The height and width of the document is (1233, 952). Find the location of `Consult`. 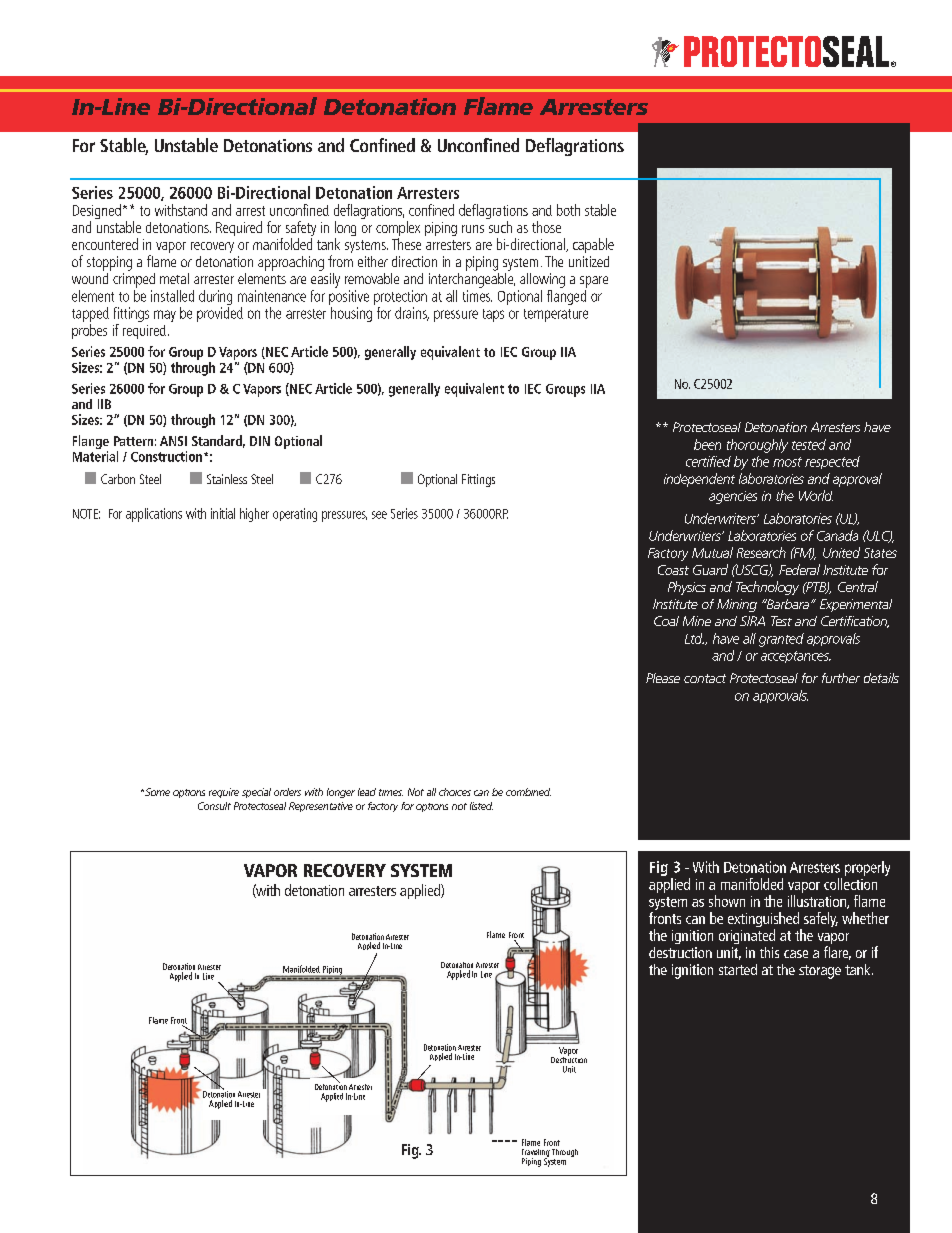

Consult is located at coordinates (214, 806).
